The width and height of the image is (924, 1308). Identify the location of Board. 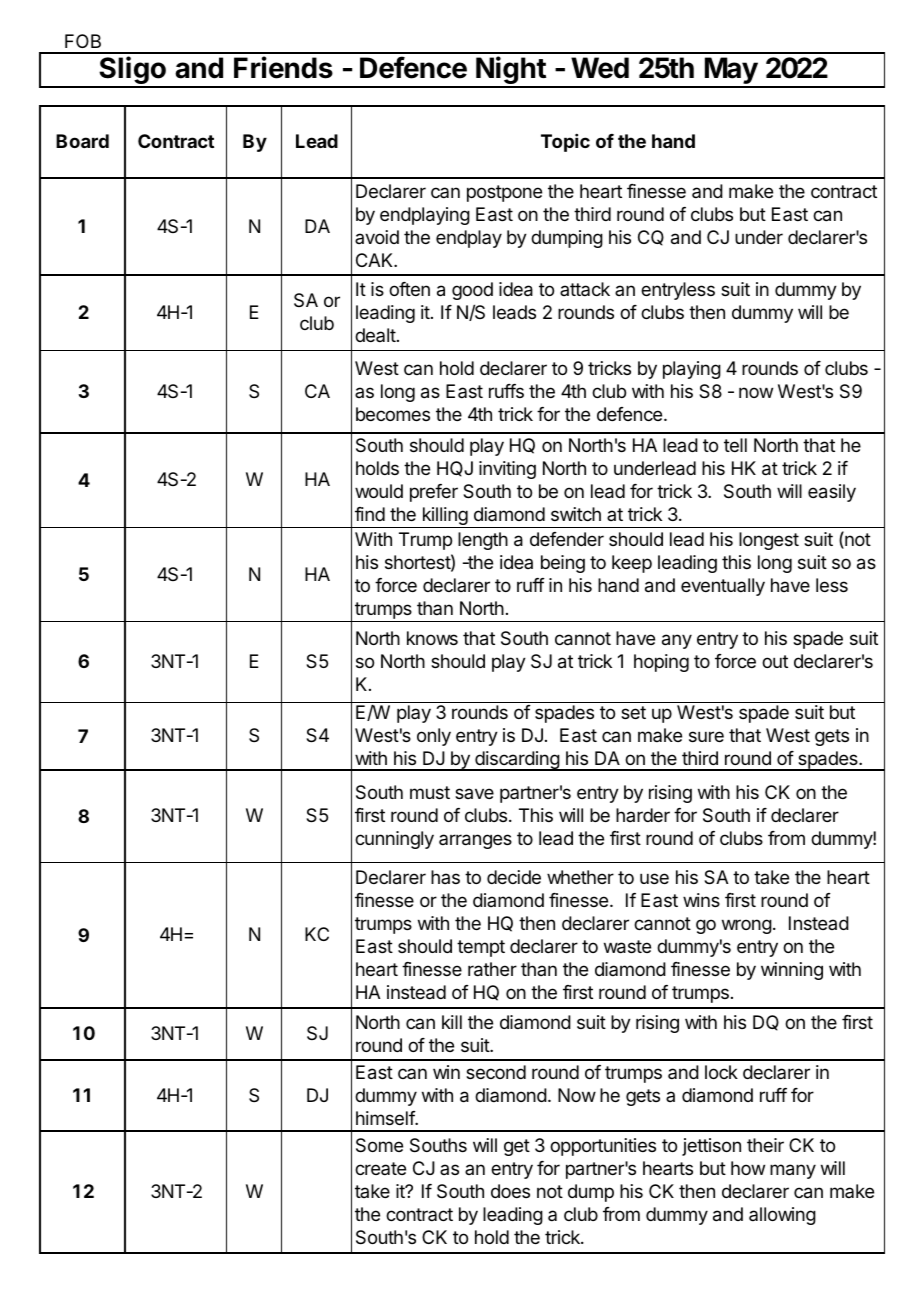
(82, 141).
